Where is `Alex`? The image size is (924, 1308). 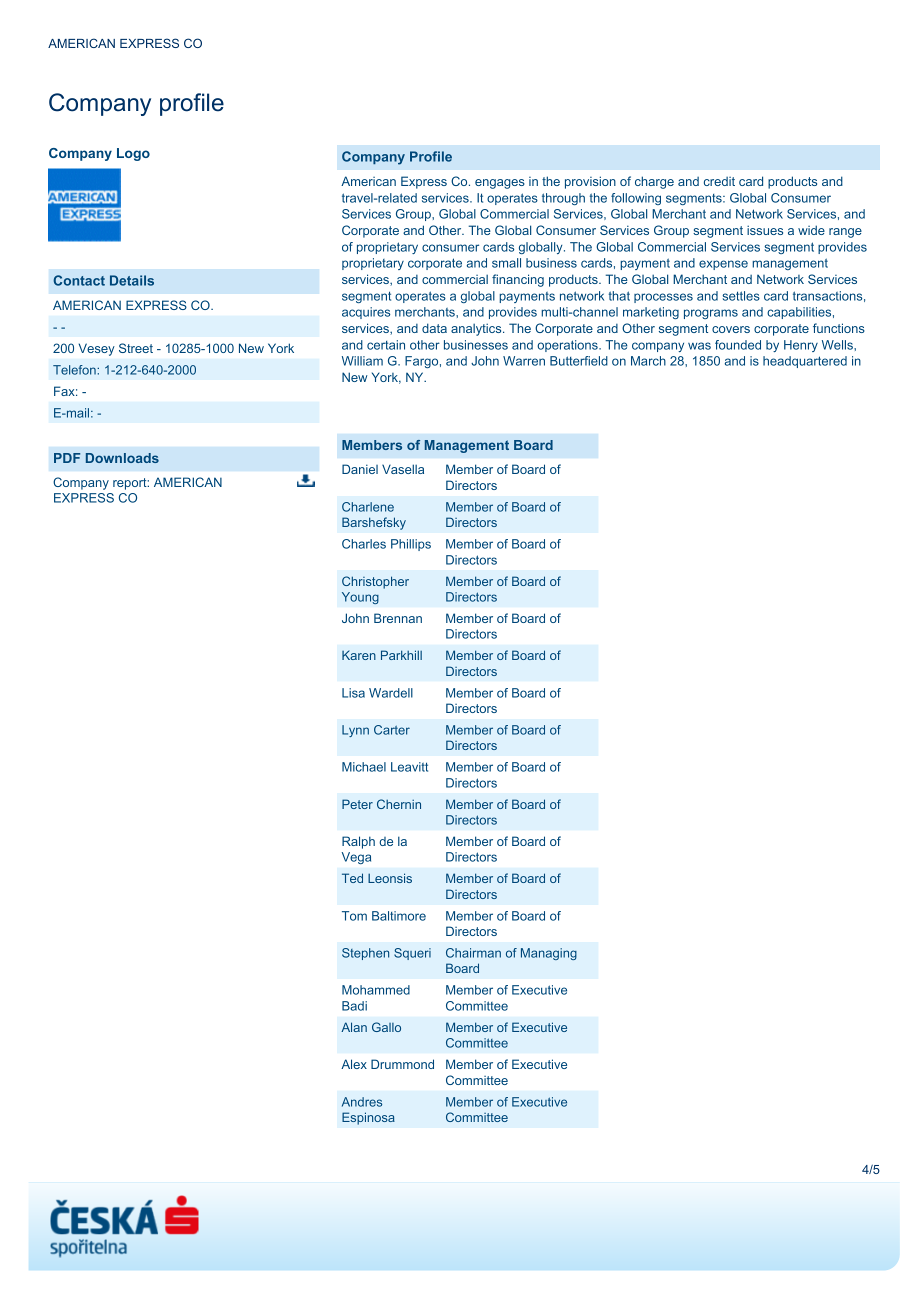 Alex is located at coordinates (354, 1064).
